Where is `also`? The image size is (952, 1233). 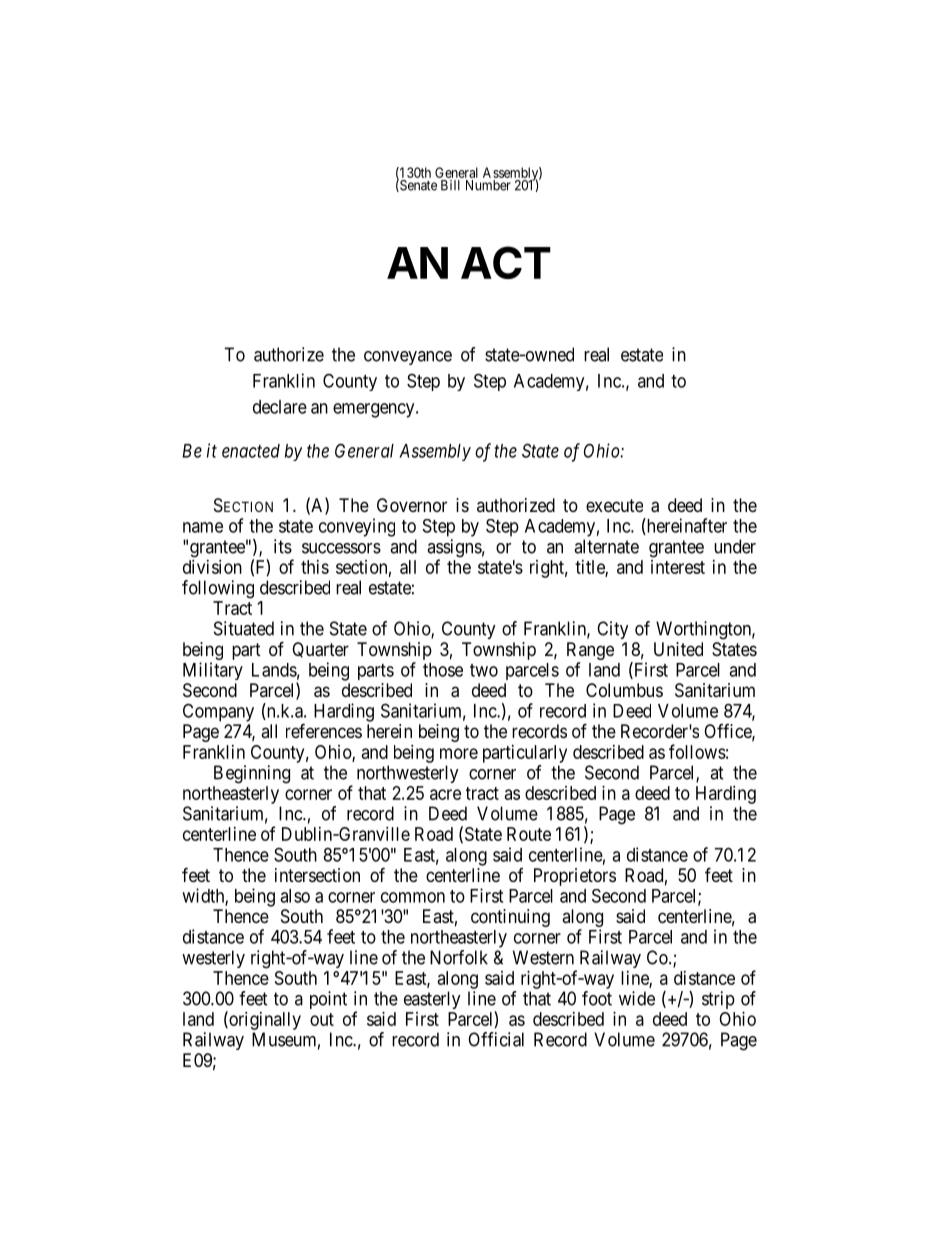
also is located at coordinates (295, 896).
